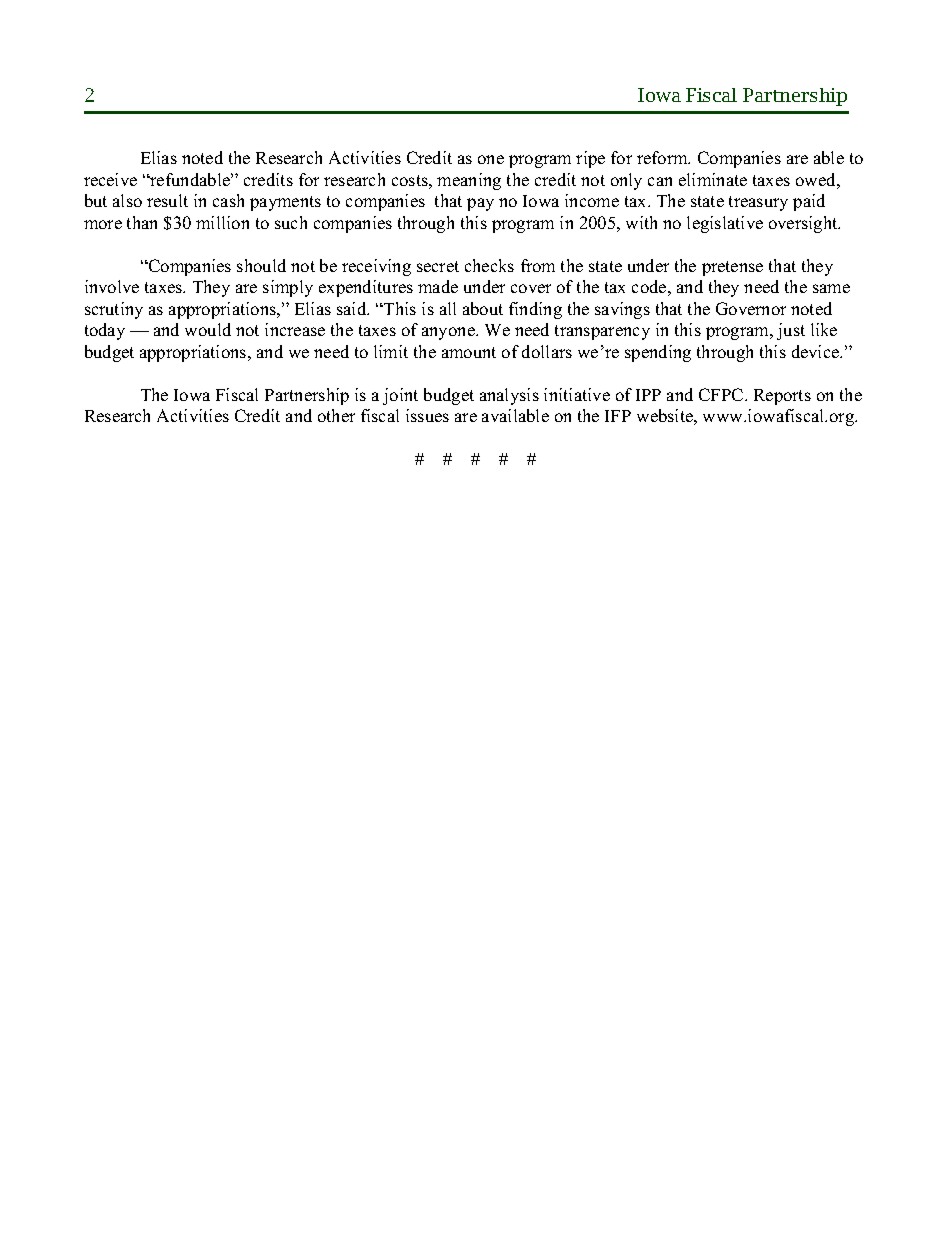  Describe the element at coordinates (438, 286) in the document. I see `made` at that location.
